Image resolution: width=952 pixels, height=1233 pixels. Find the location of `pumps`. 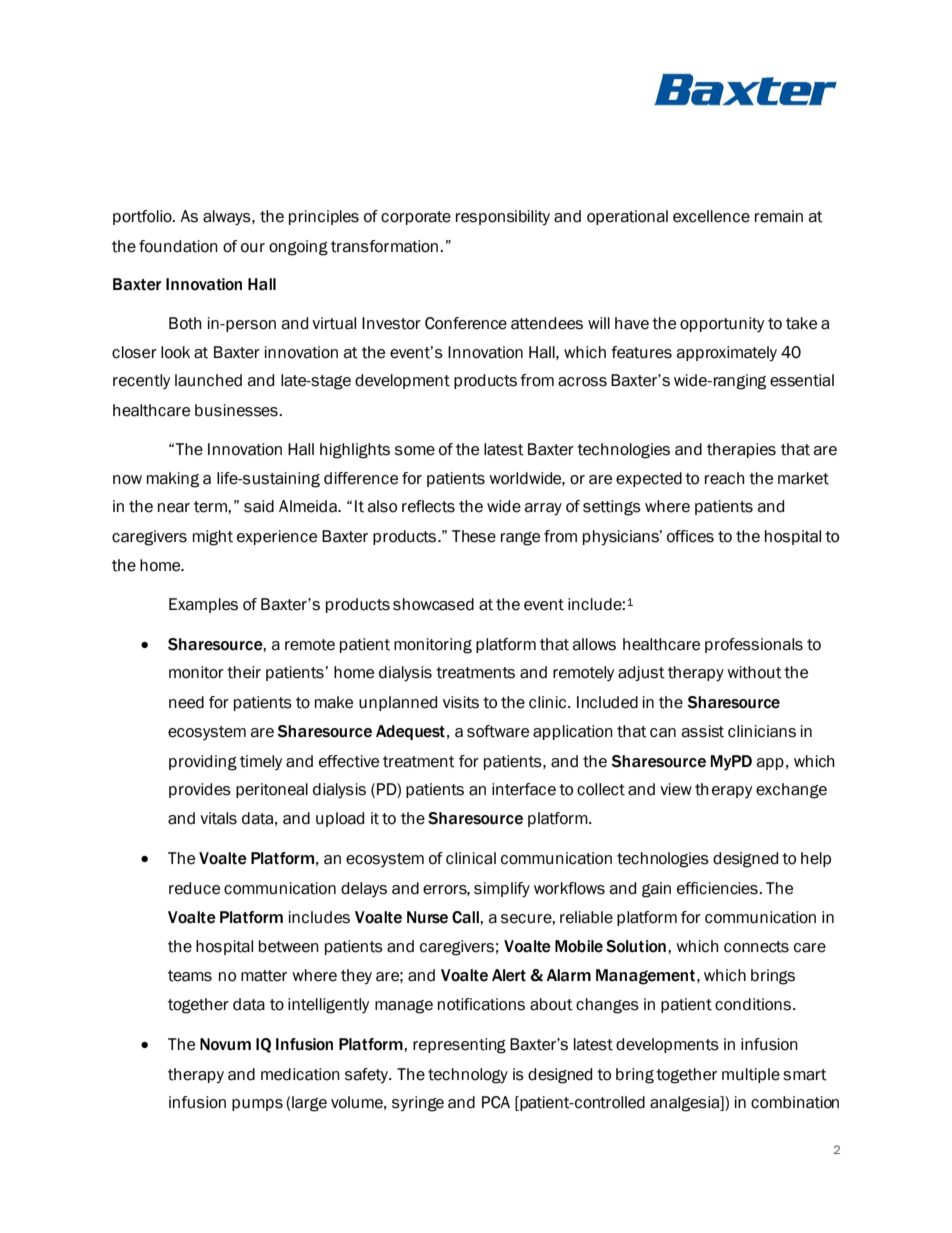

pumps is located at coordinates (257, 1105).
